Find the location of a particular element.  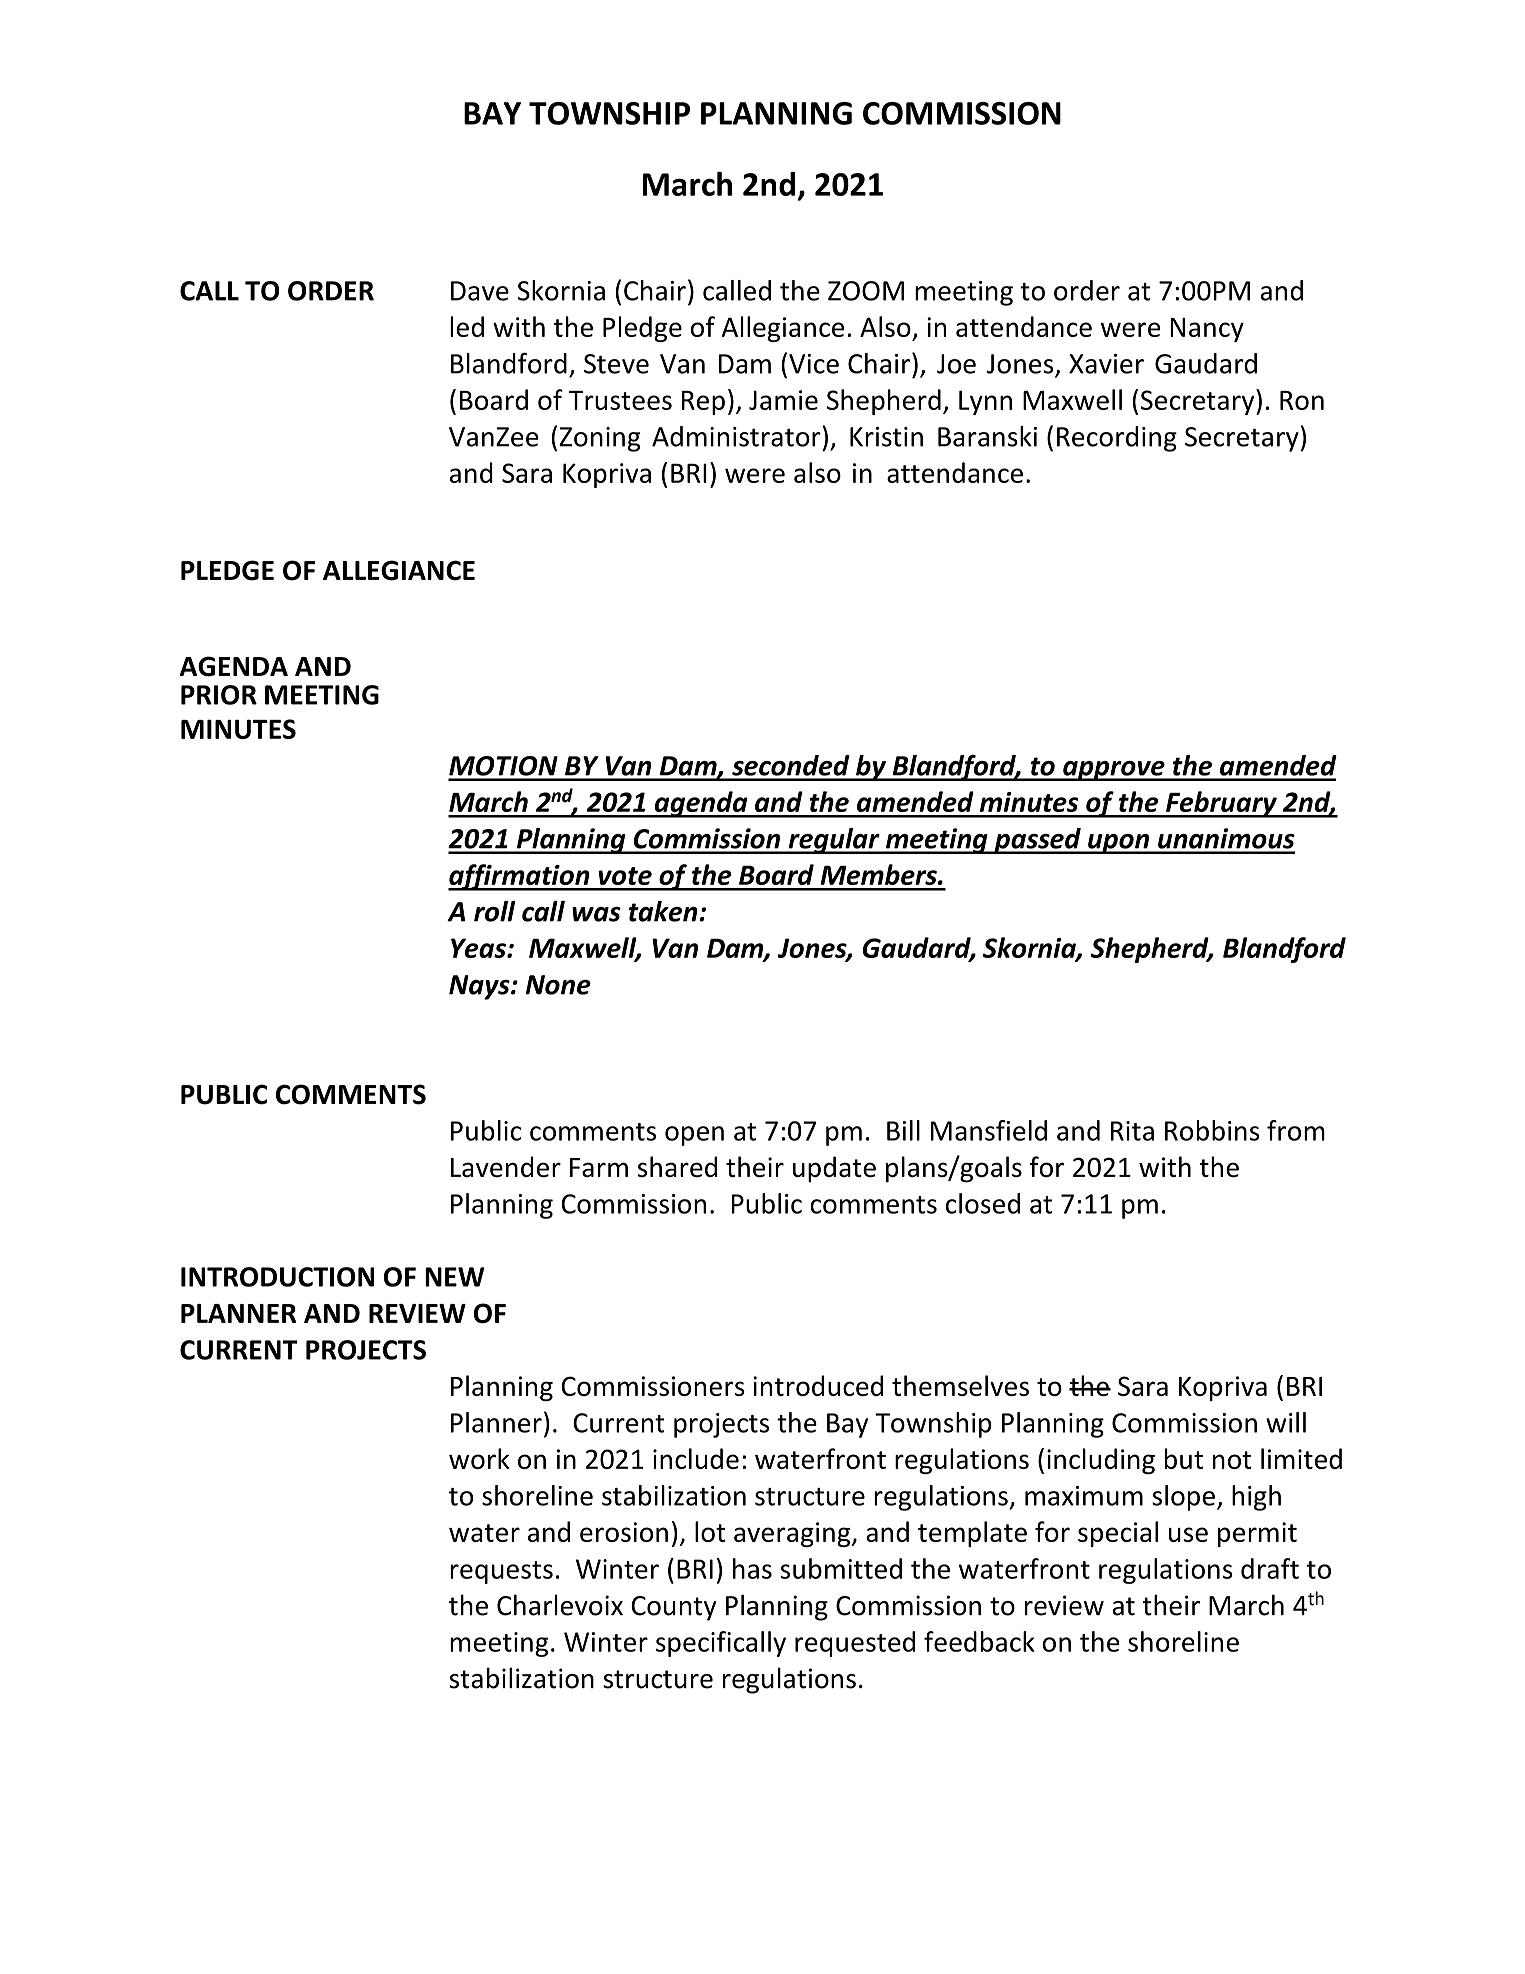

Nancy is located at coordinates (1207, 330).
